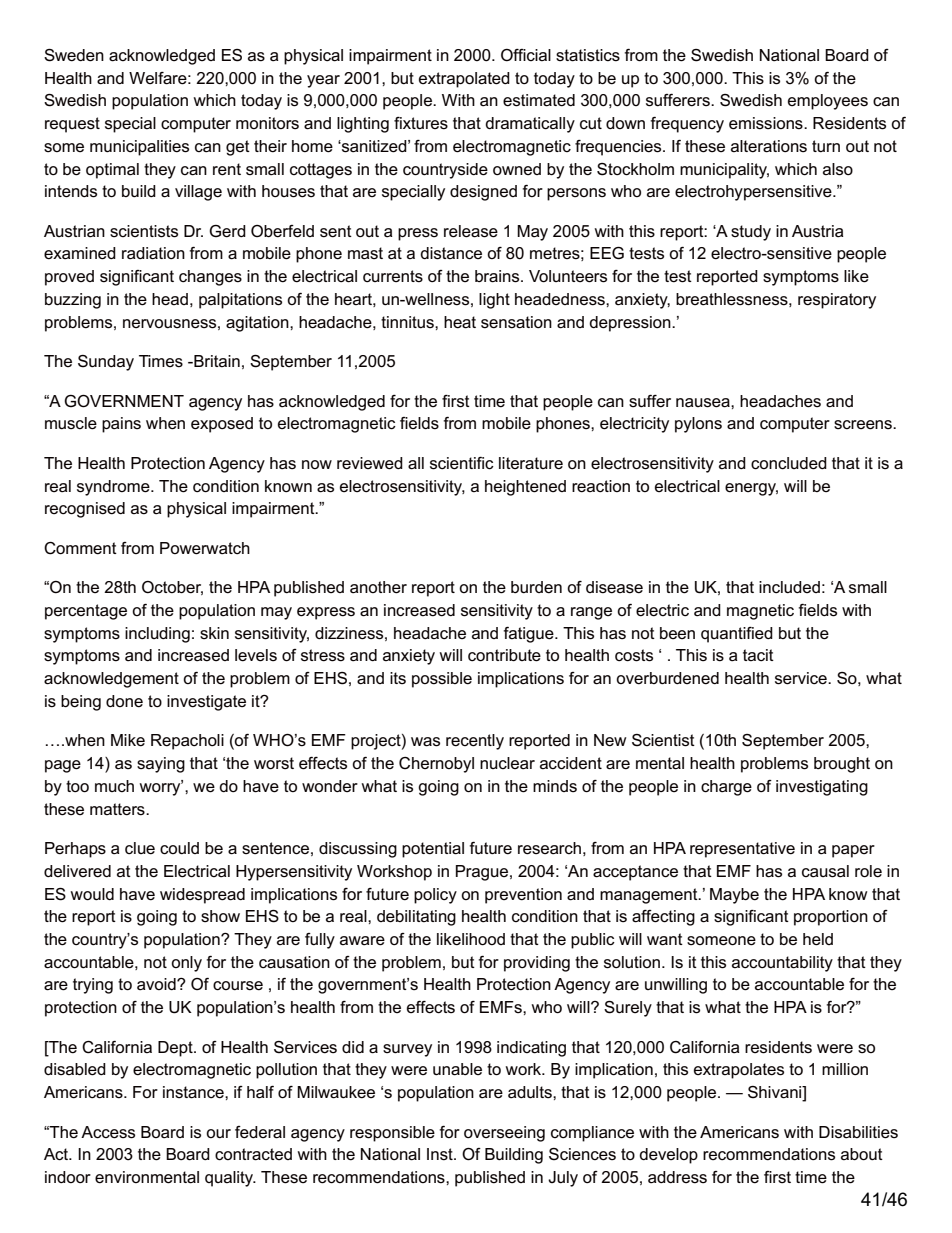 This page has height=1233, width=952. Describe the element at coordinates (734, 896) in the page. I see `Maybe` at that location.
